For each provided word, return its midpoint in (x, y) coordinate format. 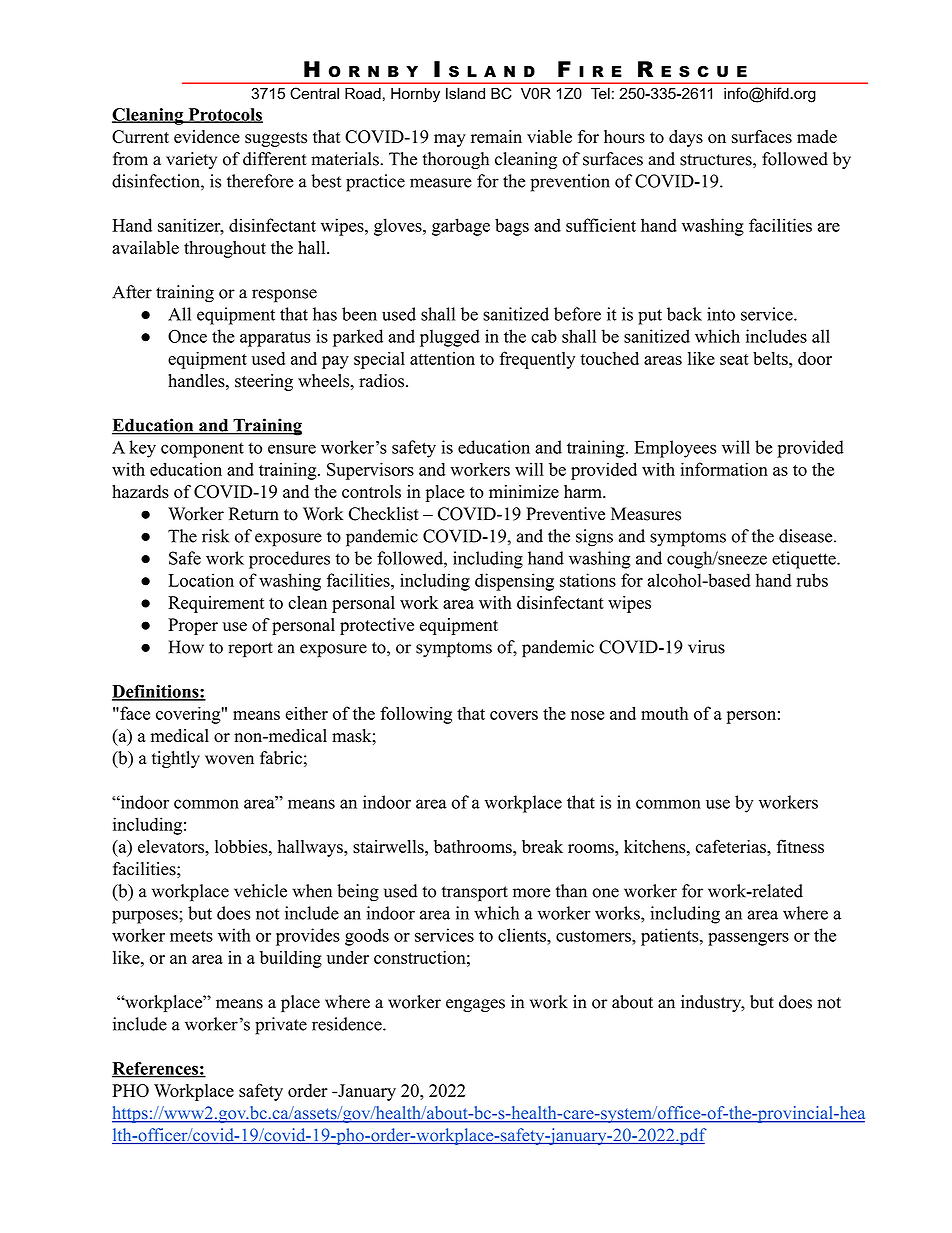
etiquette (805, 560)
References (156, 1069)
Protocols (224, 115)
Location (201, 580)
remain (496, 136)
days (686, 138)
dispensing (514, 582)
